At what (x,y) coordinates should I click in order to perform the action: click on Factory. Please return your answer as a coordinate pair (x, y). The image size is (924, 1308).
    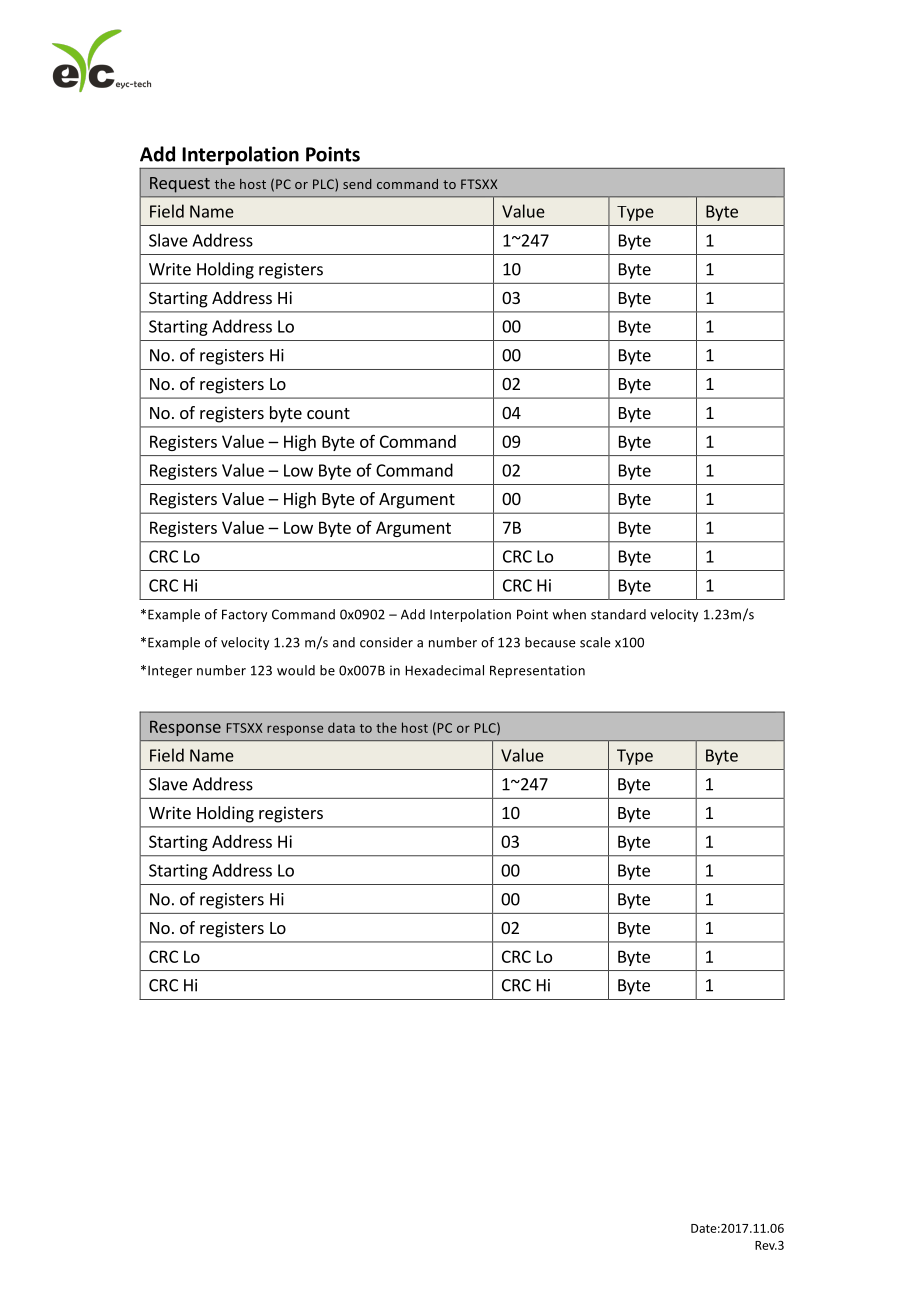
    Looking at the image, I should click on (244, 615).
